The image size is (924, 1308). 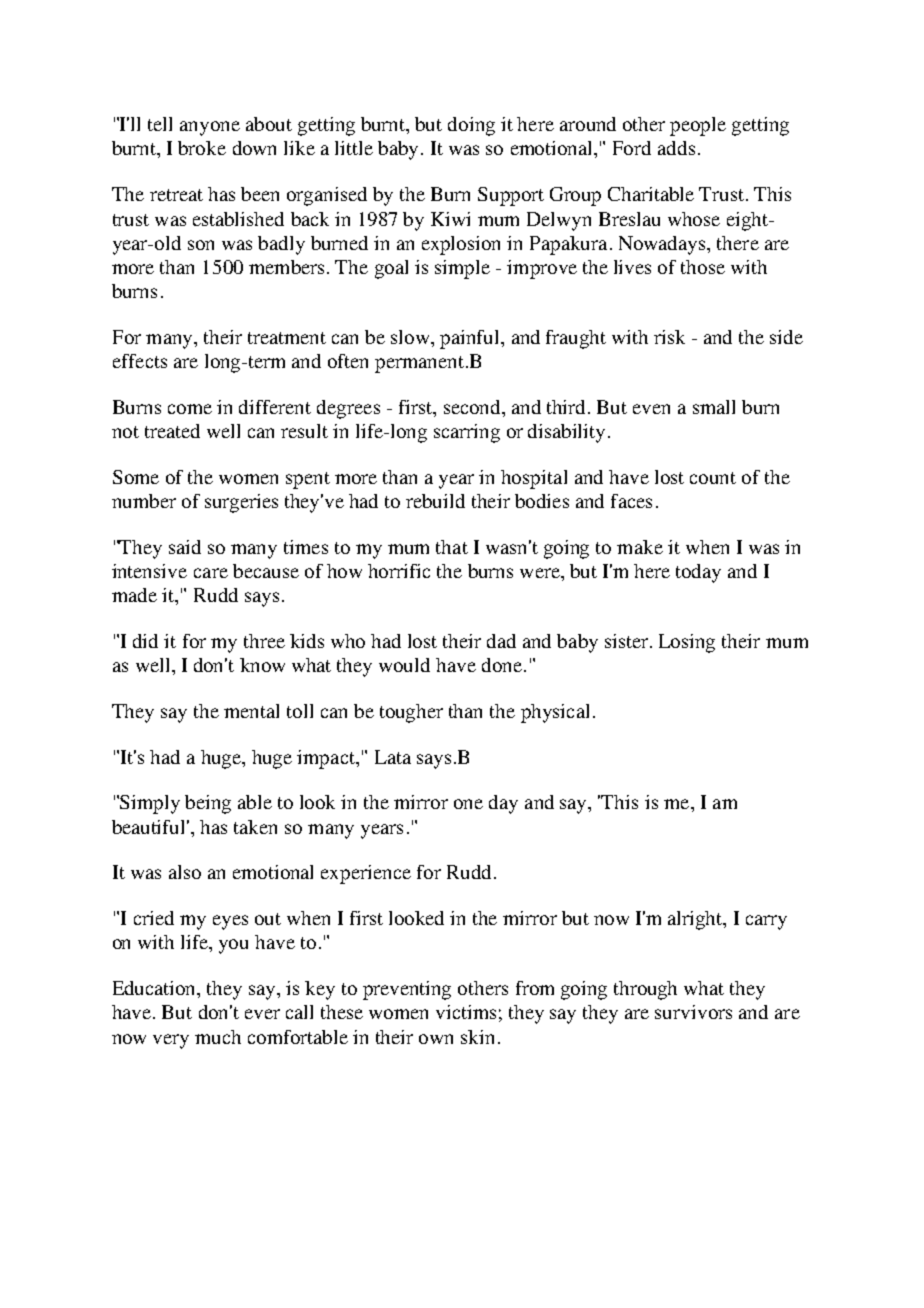 I want to click on that, so click(x=452, y=547).
